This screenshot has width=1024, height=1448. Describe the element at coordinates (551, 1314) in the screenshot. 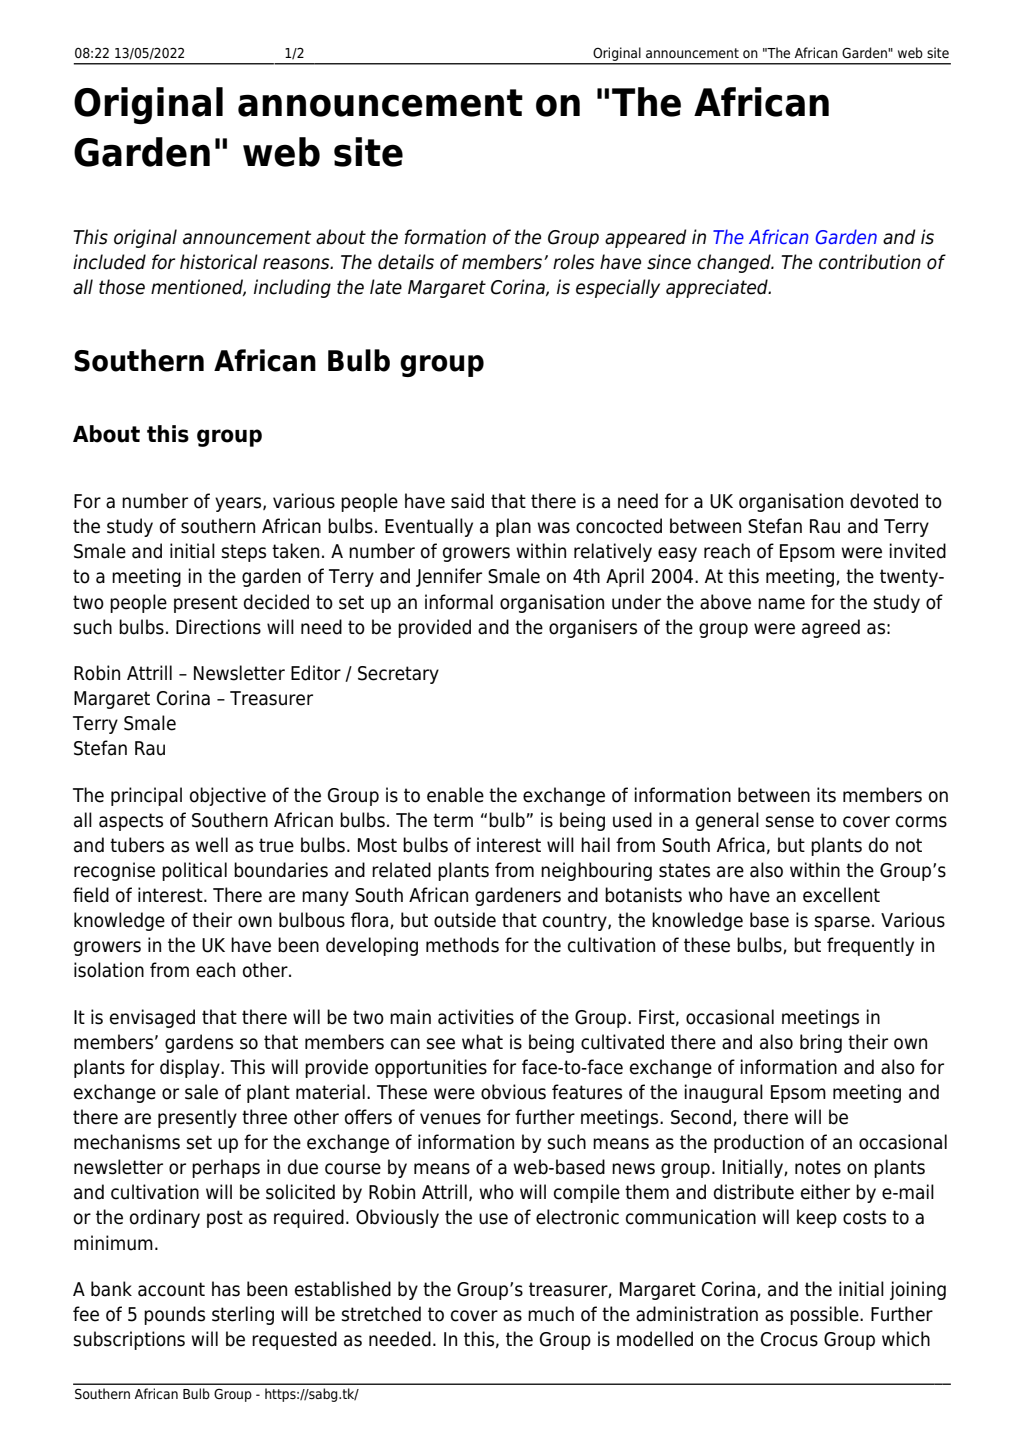

I see `much` at that location.
